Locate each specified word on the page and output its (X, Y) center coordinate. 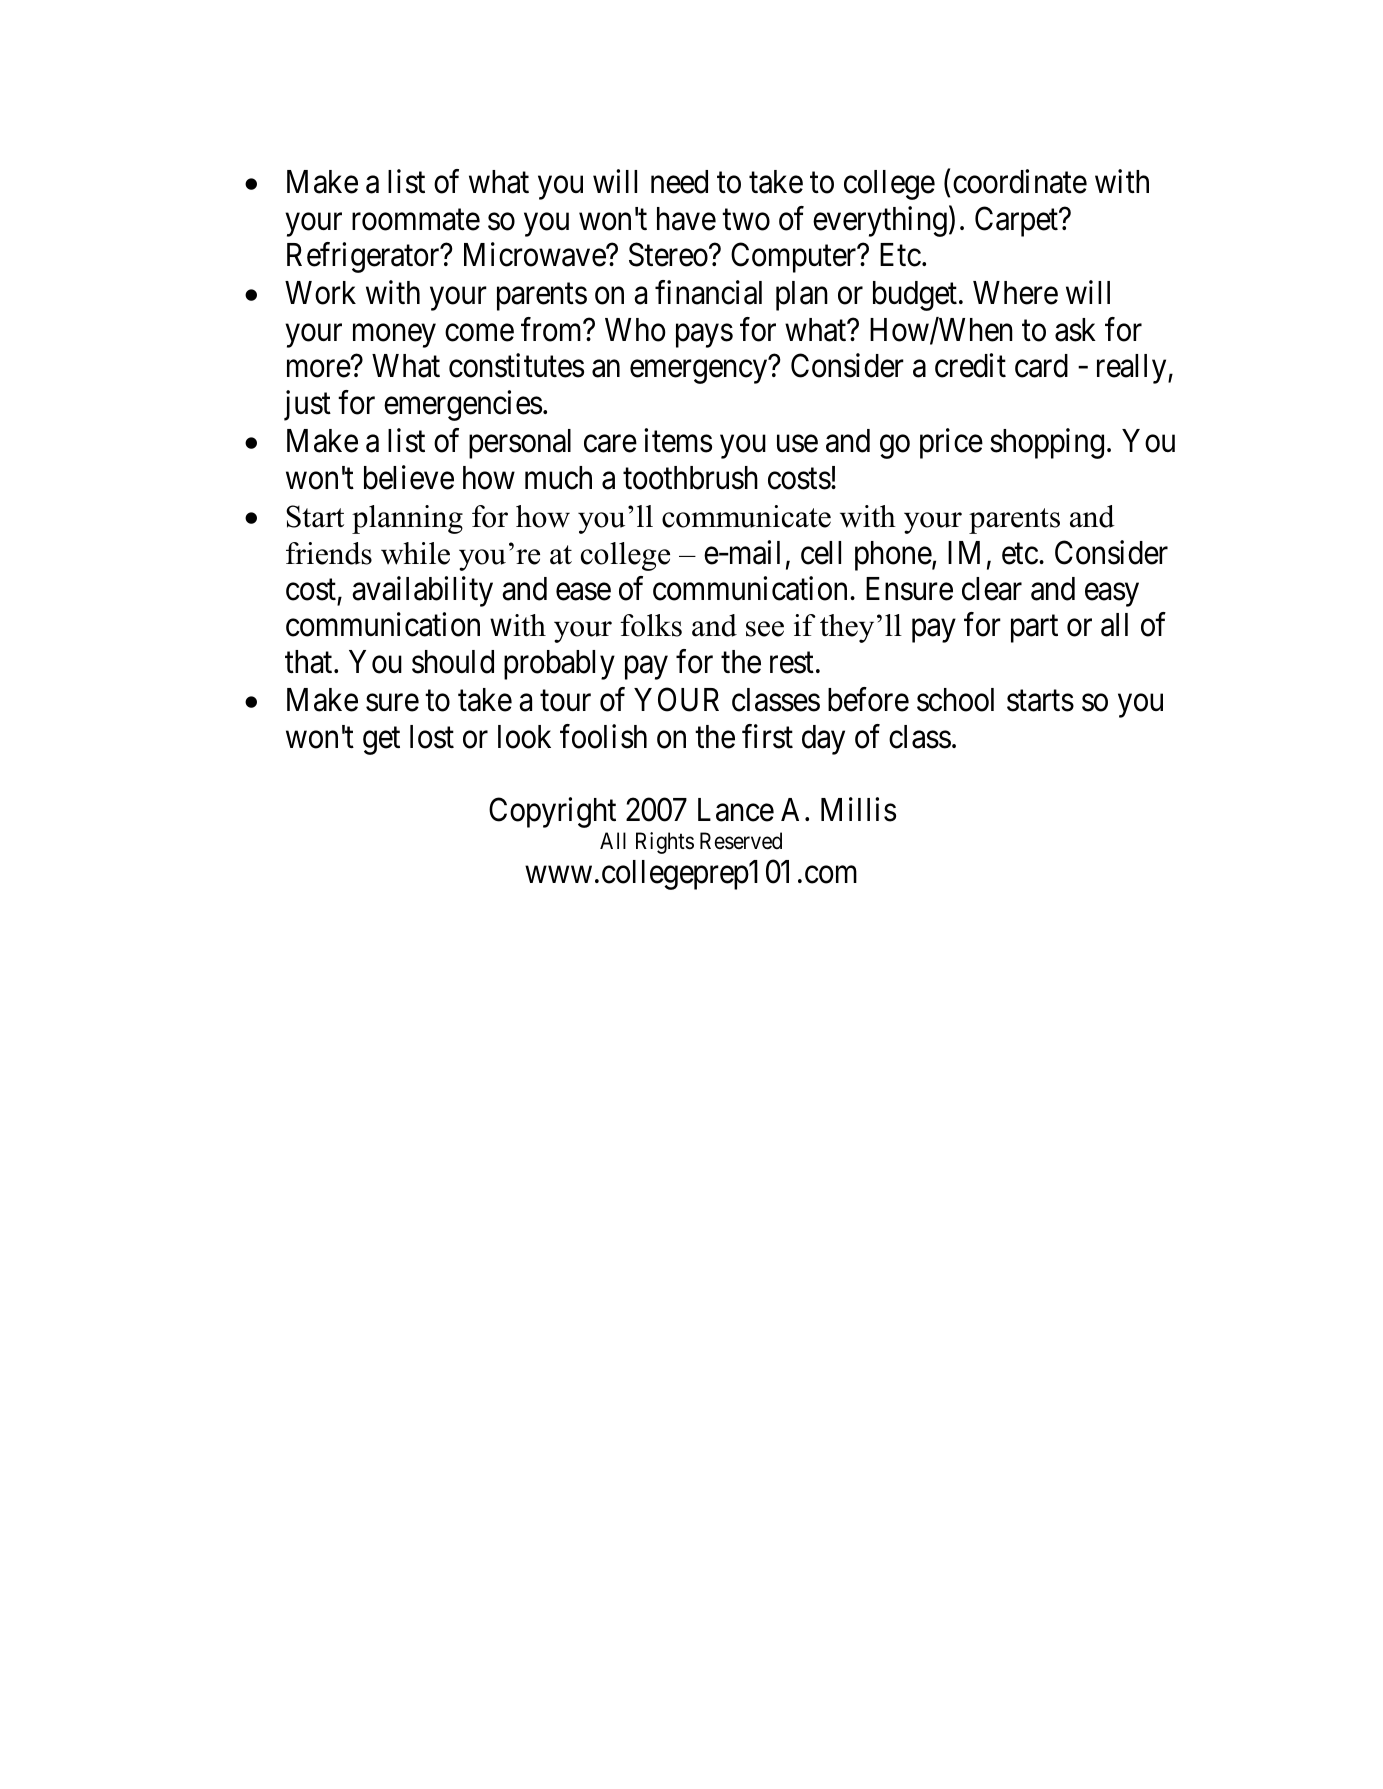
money (394, 336)
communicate (746, 516)
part (1034, 629)
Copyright (552, 812)
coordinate (1020, 181)
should (453, 662)
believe (409, 477)
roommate (416, 220)
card (1041, 366)
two (746, 220)
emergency (698, 372)
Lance (736, 810)
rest (792, 663)
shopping (1047, 444)
